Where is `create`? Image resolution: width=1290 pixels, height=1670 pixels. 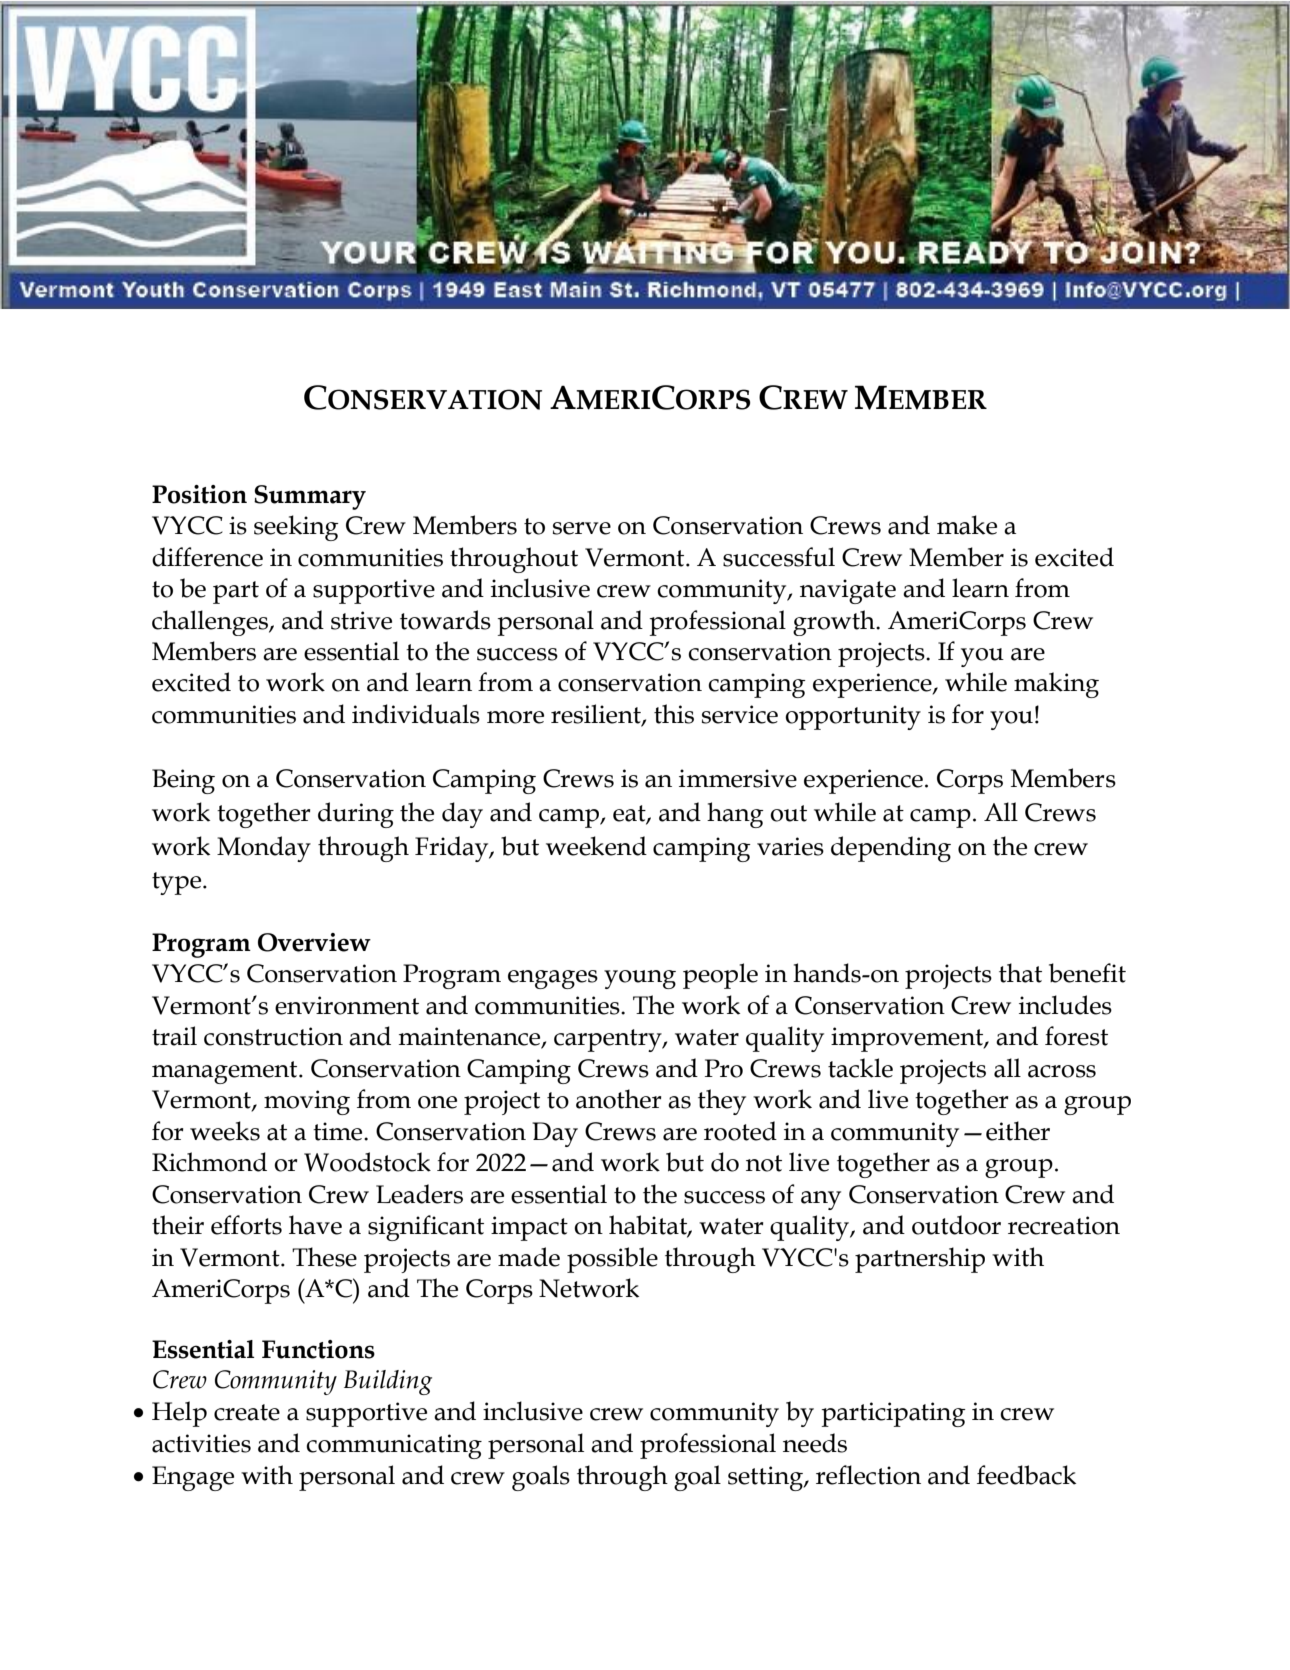
create is located at coordinates (247, 1412).
